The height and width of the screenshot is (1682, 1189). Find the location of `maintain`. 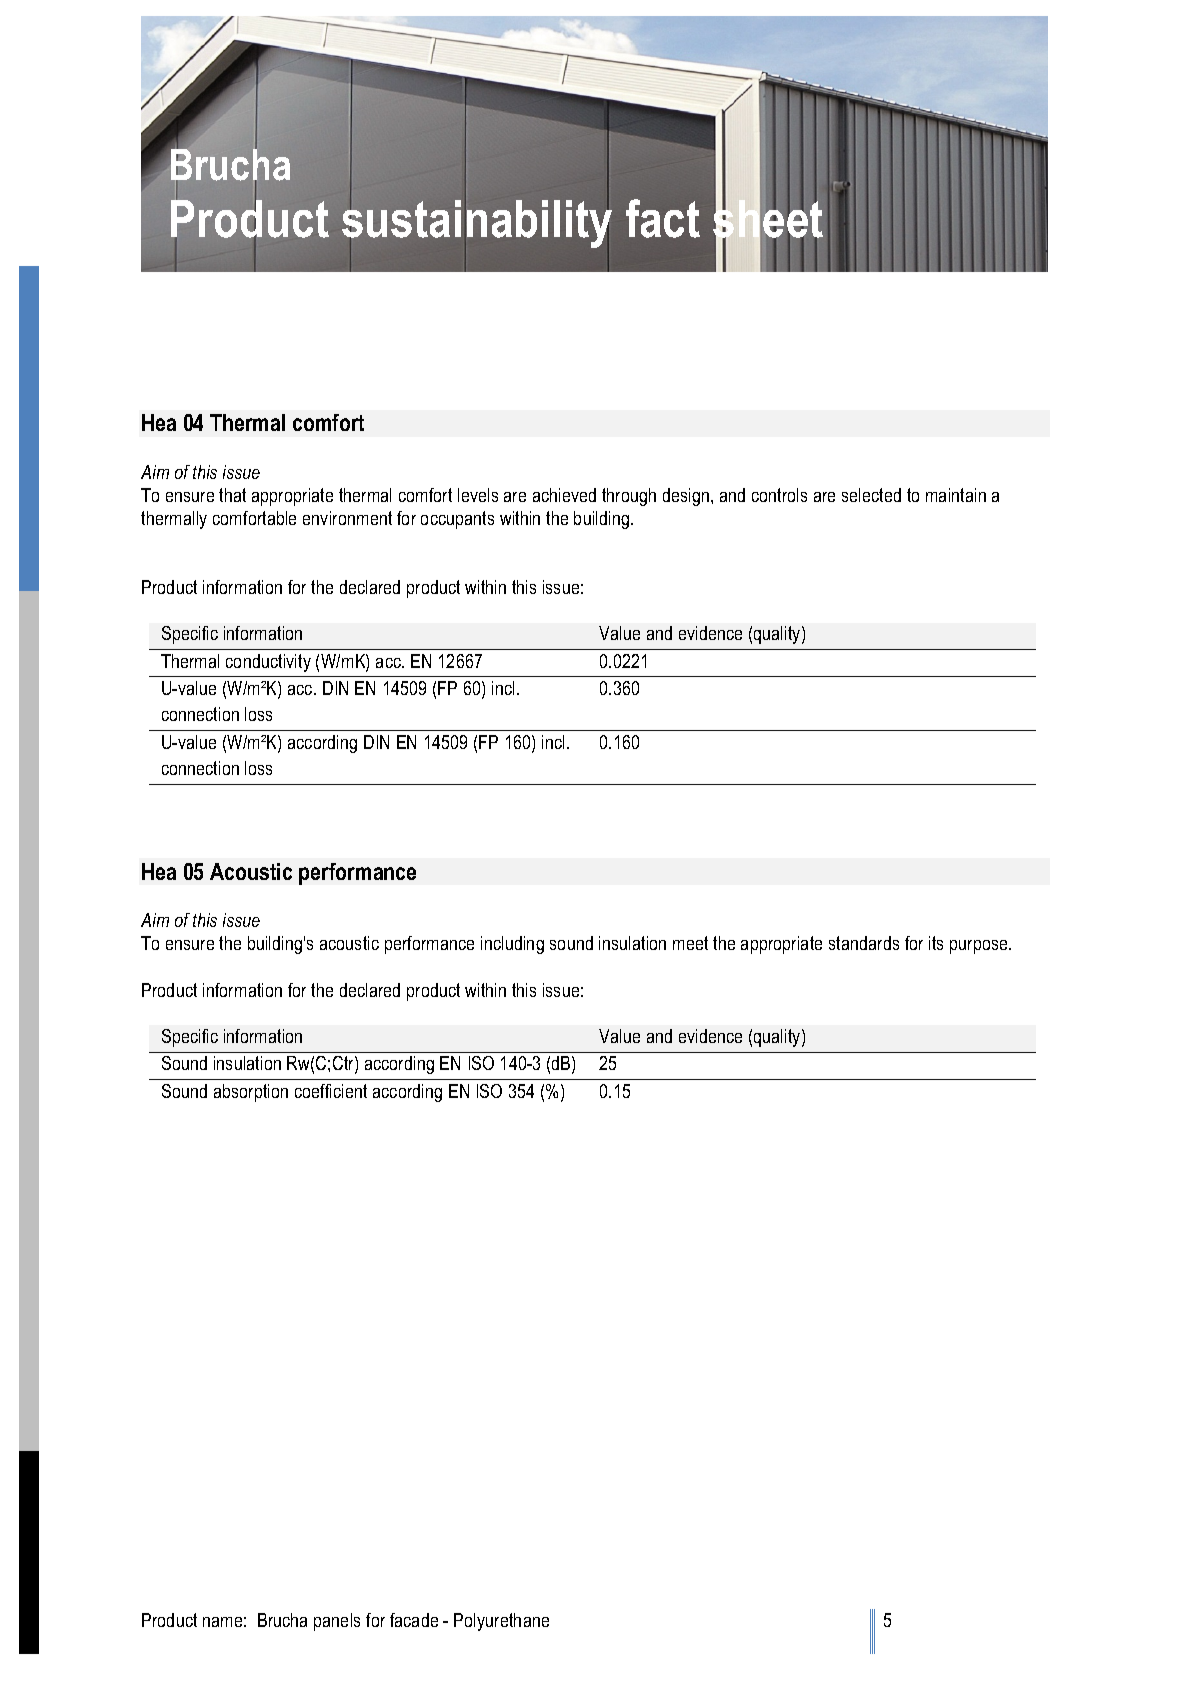

maintain is located at coordinates (956, 495).
